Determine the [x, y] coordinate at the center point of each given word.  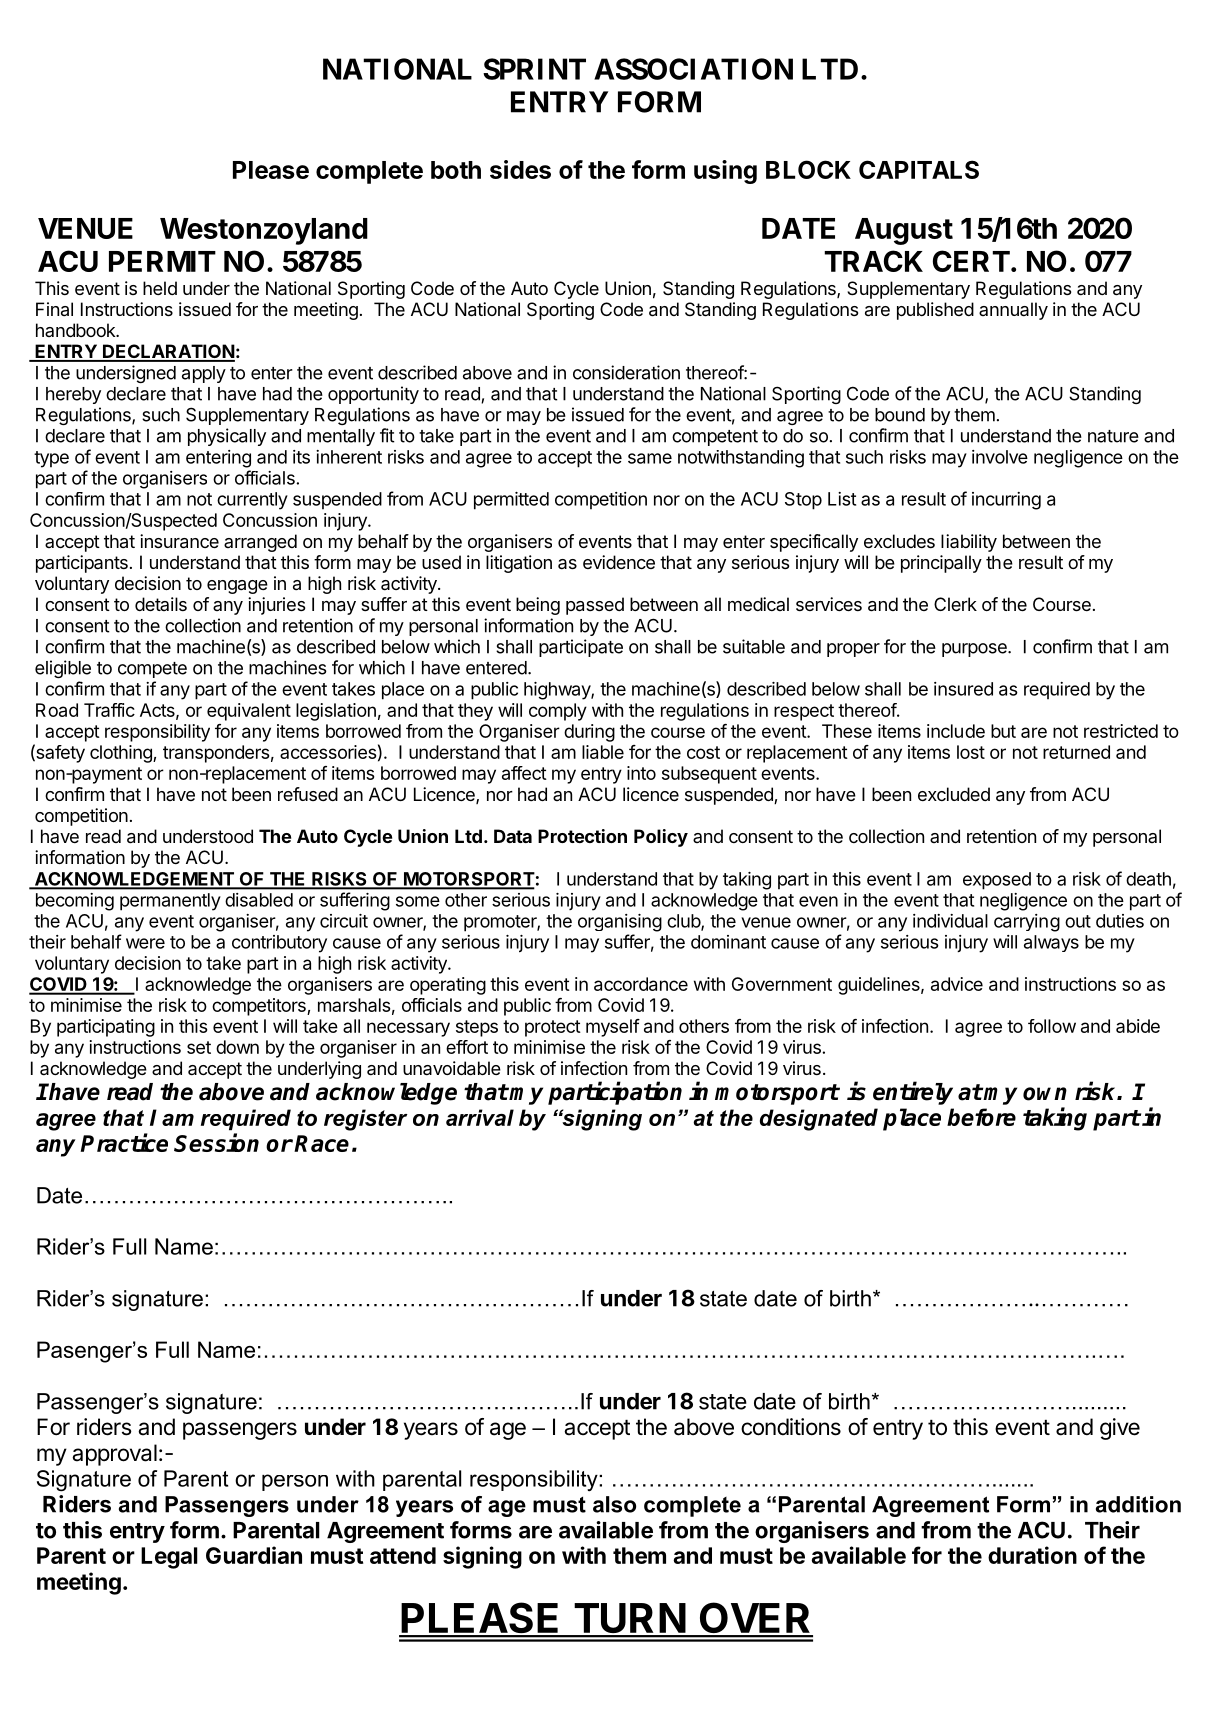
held [160, 288]
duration [1032, 1555]
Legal [169, 1558]
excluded [954, 794]
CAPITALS [919, 169]
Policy [661, 838]
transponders [216, 754]
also [614, 1504]
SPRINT [534, 69]
